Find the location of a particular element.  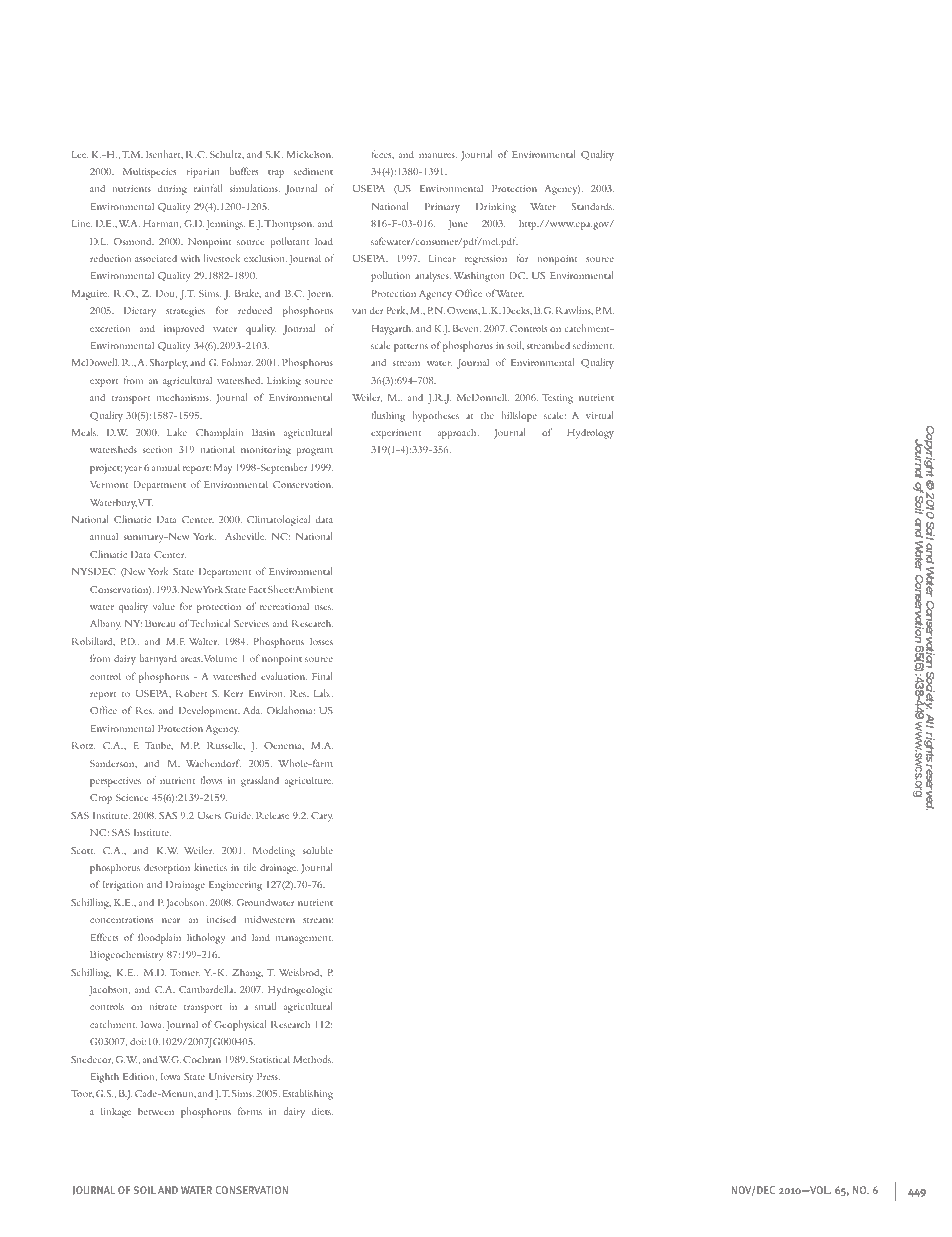

Cary is located at coordinates (322, 817).
